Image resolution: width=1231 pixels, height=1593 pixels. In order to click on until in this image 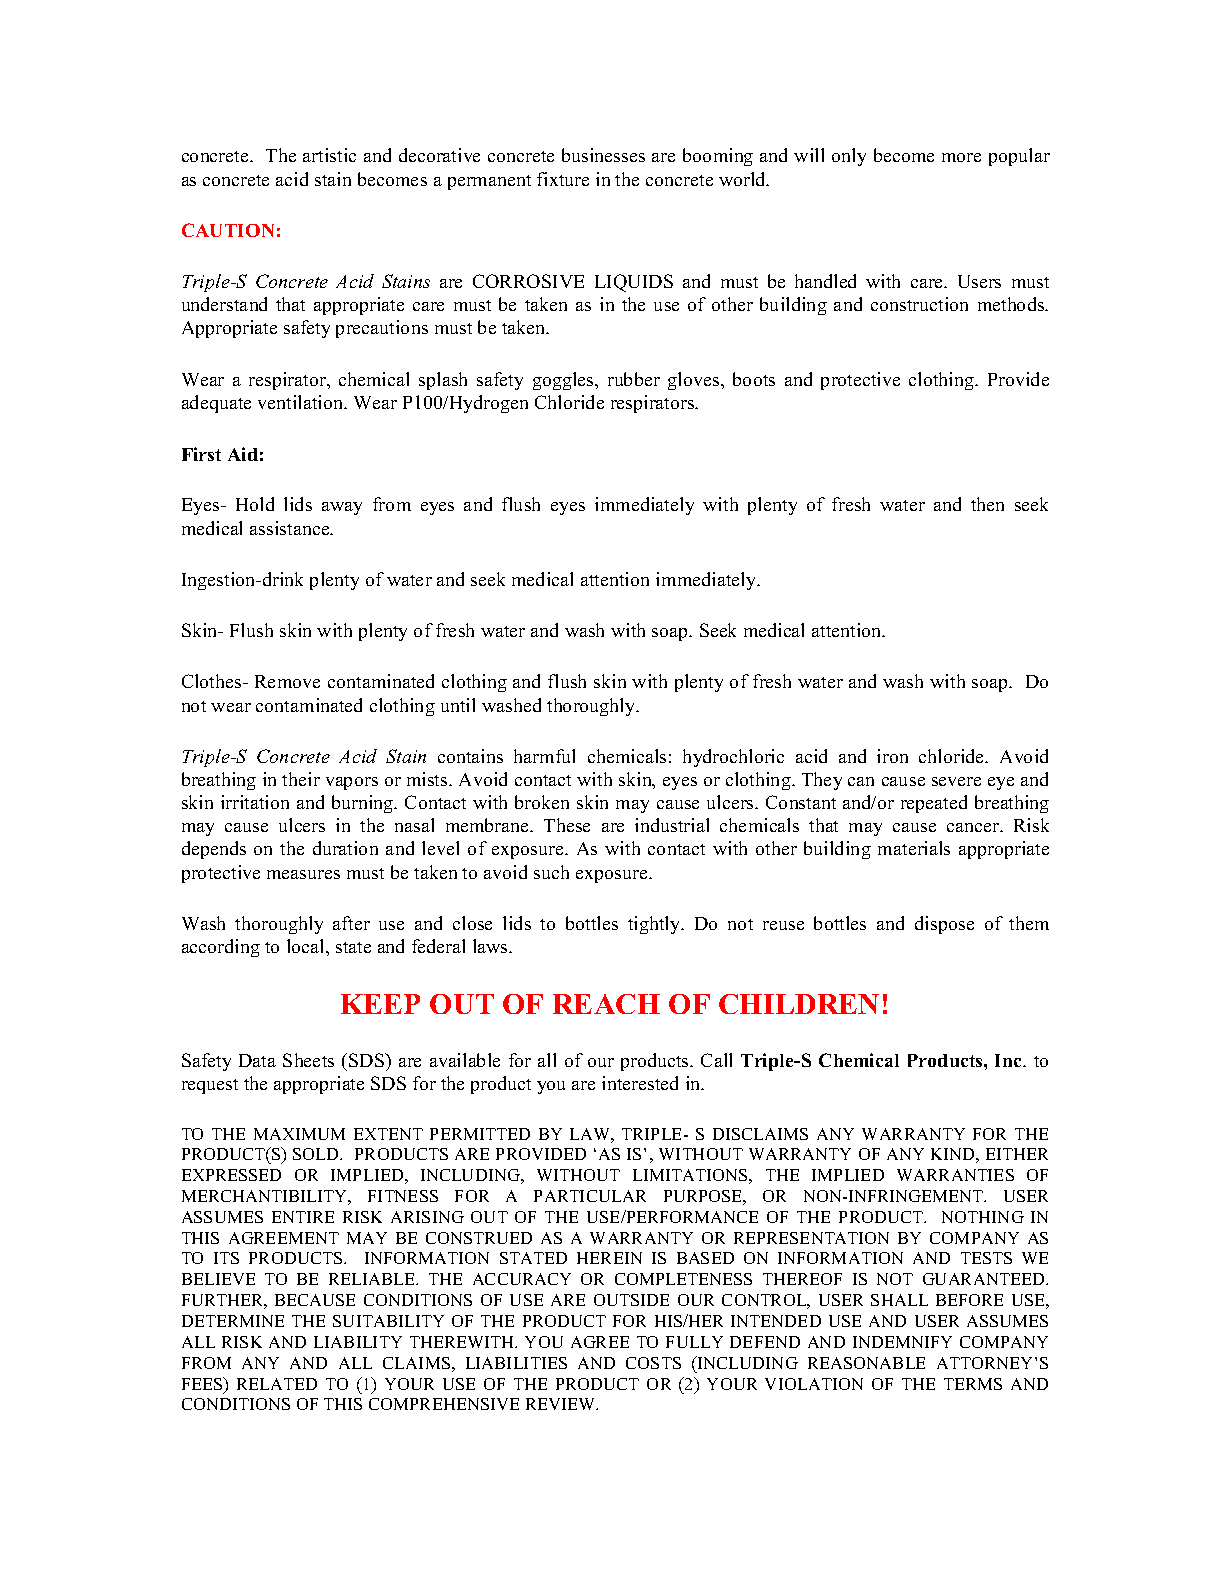, I will do `click(458, 705)`.
